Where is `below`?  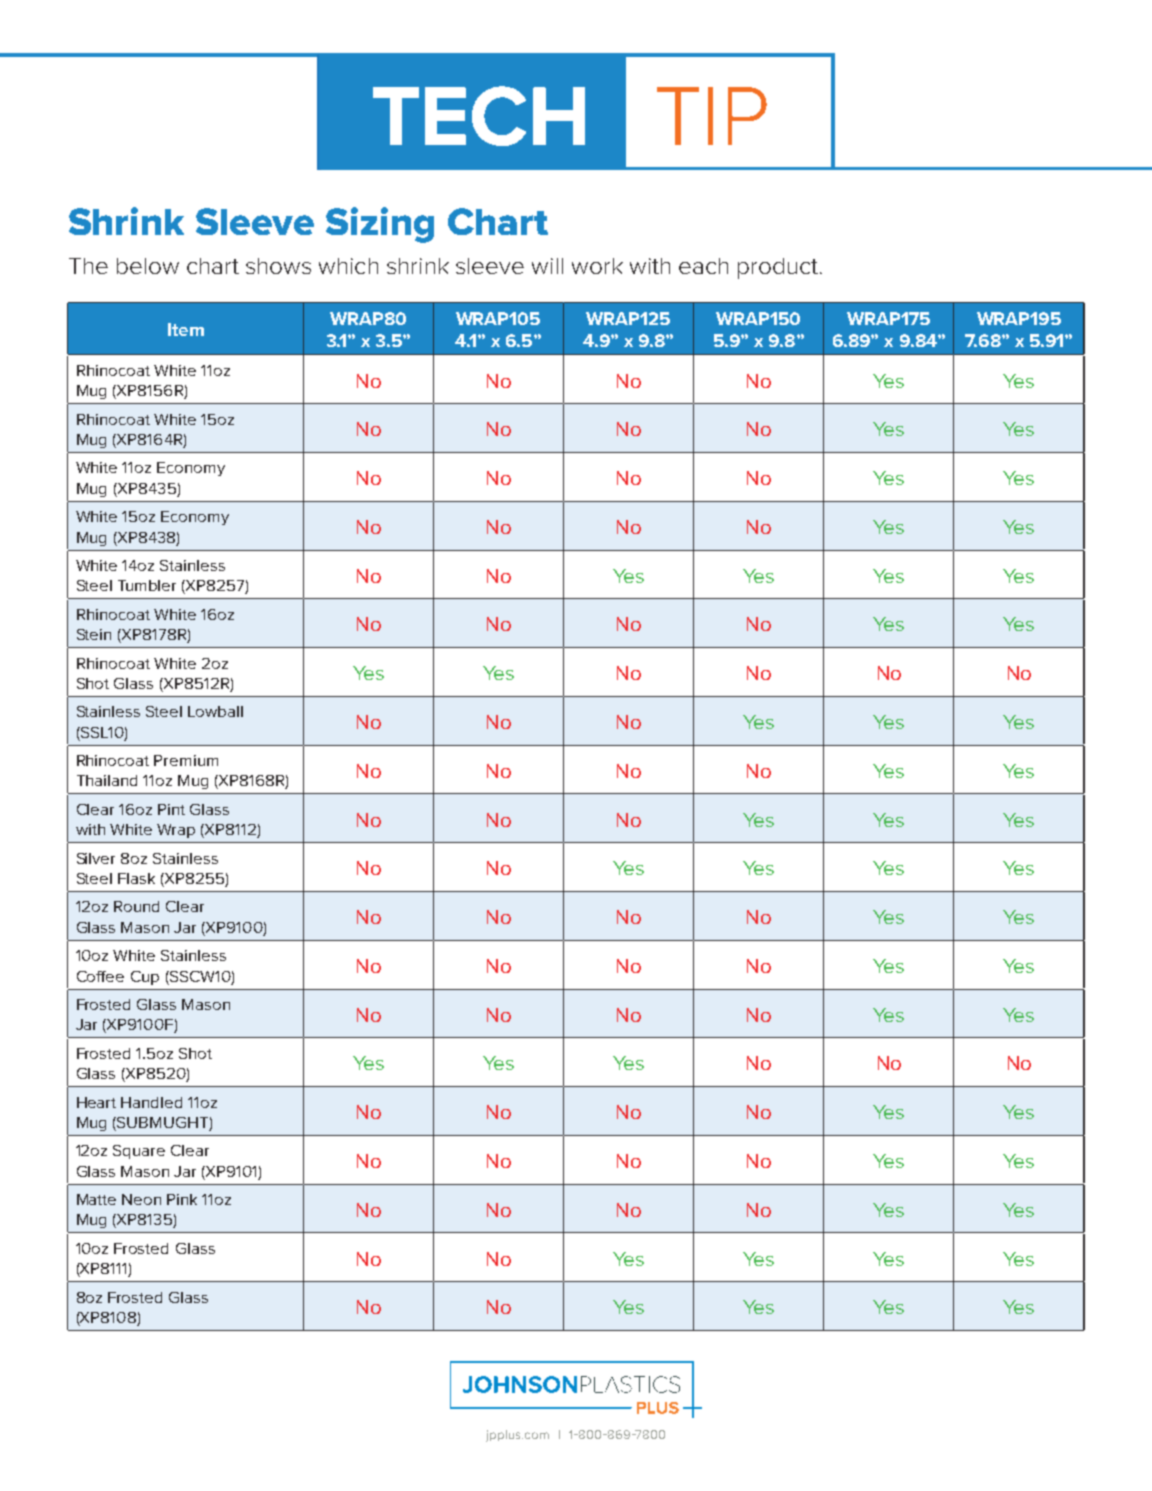 below is located at coordinates (148, 266).
